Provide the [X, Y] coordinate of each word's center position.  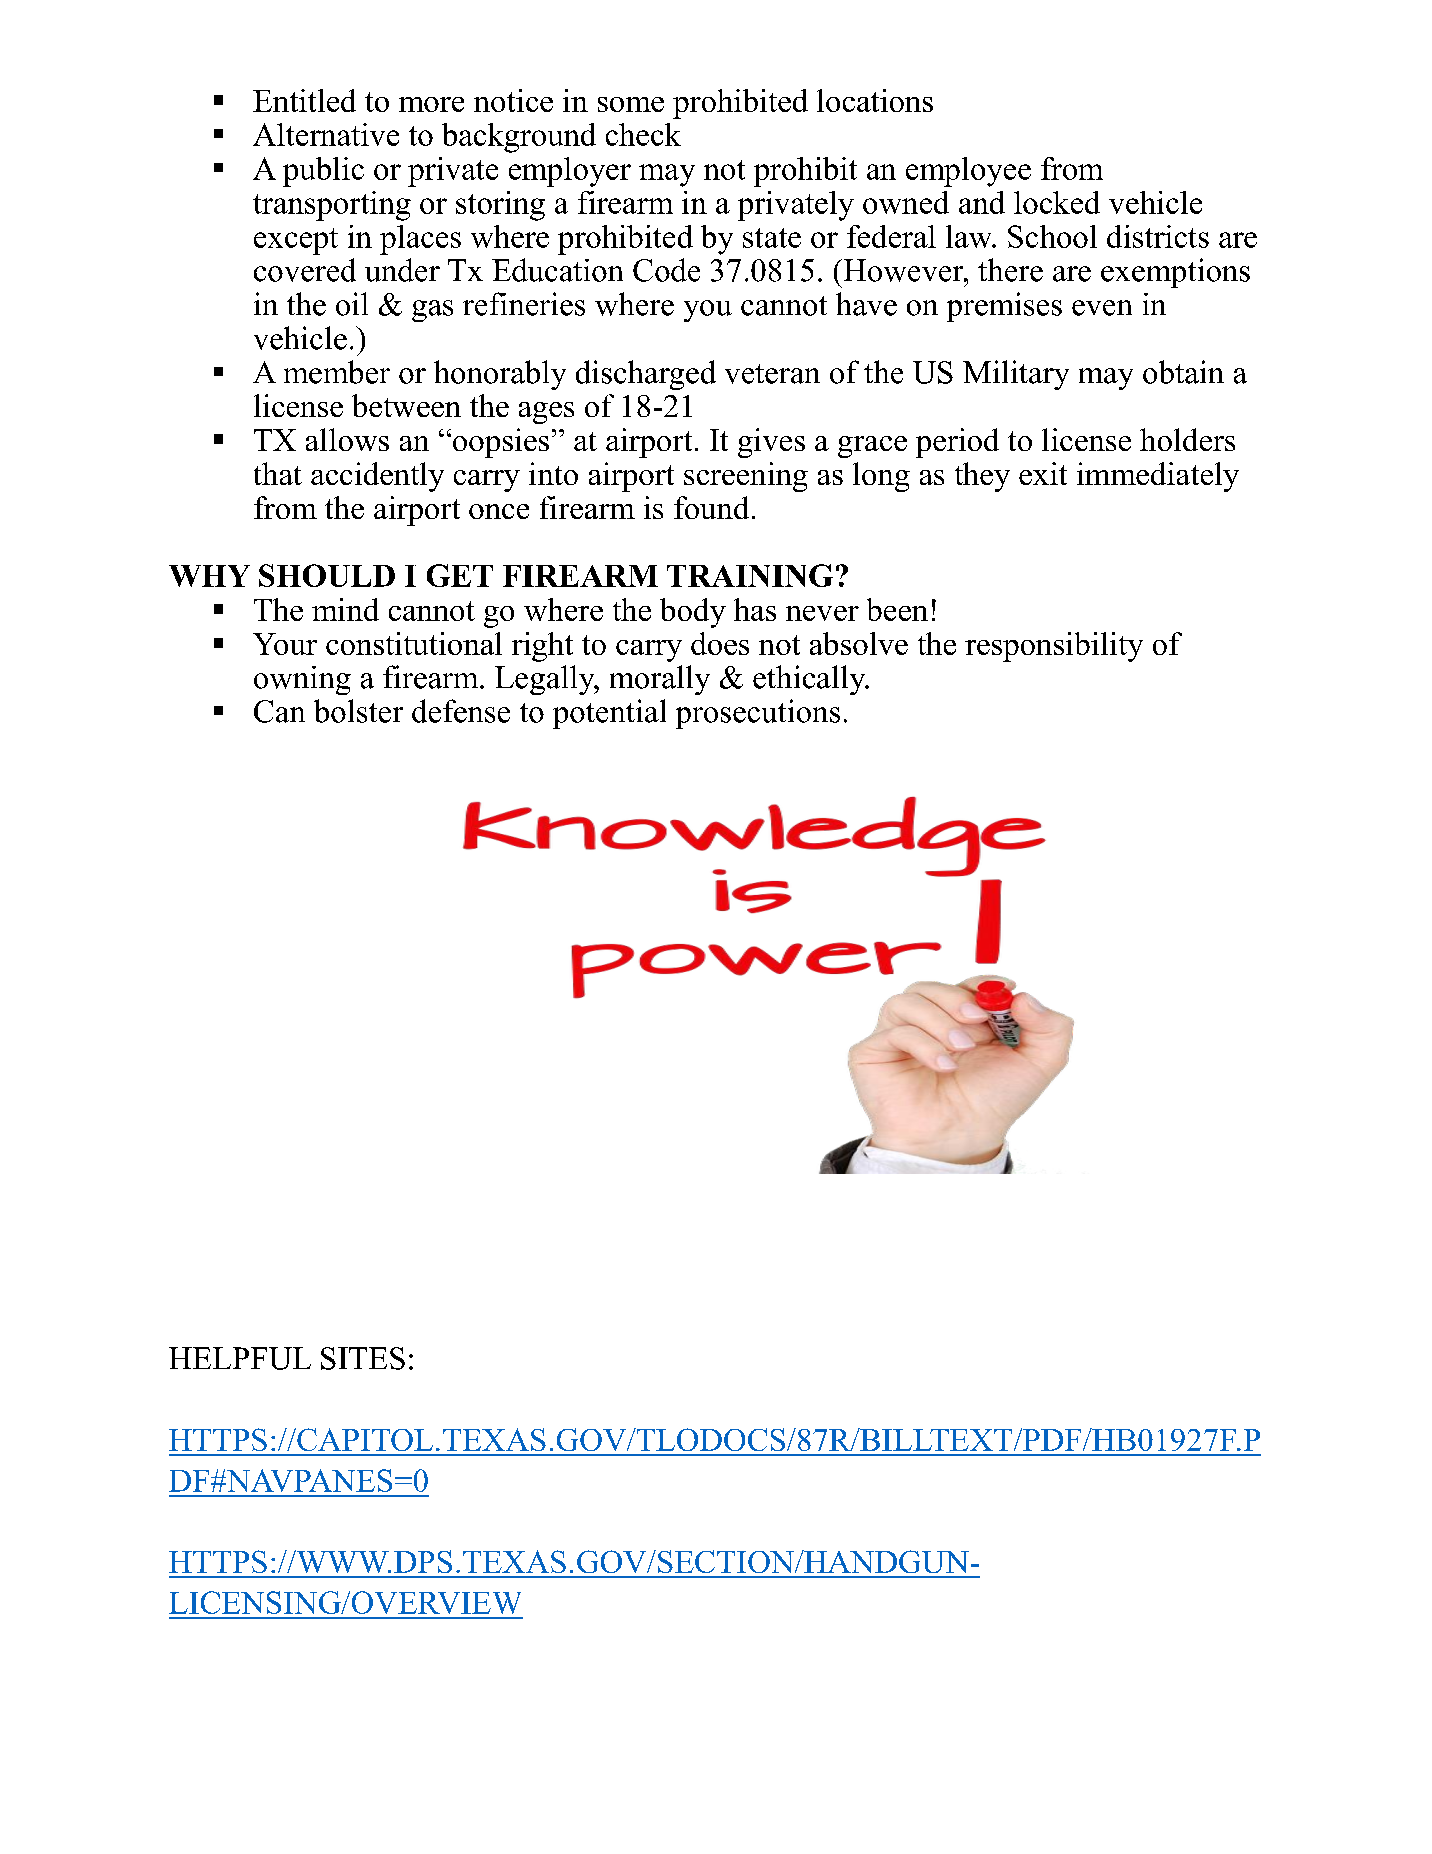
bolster [358, 711]
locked [1057, 202]
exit [1043, 473]
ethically [810, 680]
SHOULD [327, 575]
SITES [363, 1358]
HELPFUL [240, 1358]
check [643, 134]
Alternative [326, 134]
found [711, 507]
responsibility [1054, 647]
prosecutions [758, 714]
